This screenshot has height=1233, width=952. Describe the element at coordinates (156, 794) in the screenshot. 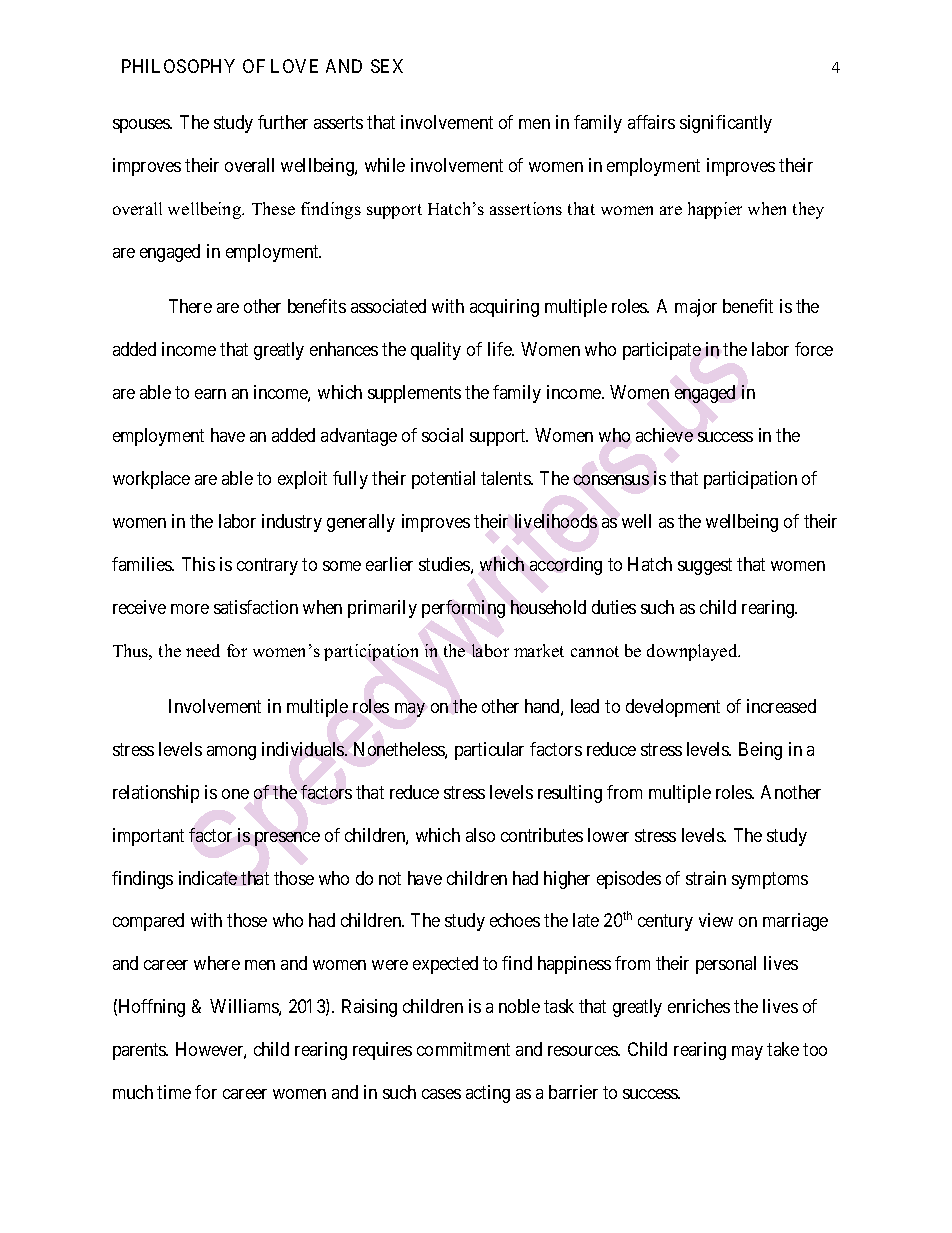

I see `relationship` at that location.
